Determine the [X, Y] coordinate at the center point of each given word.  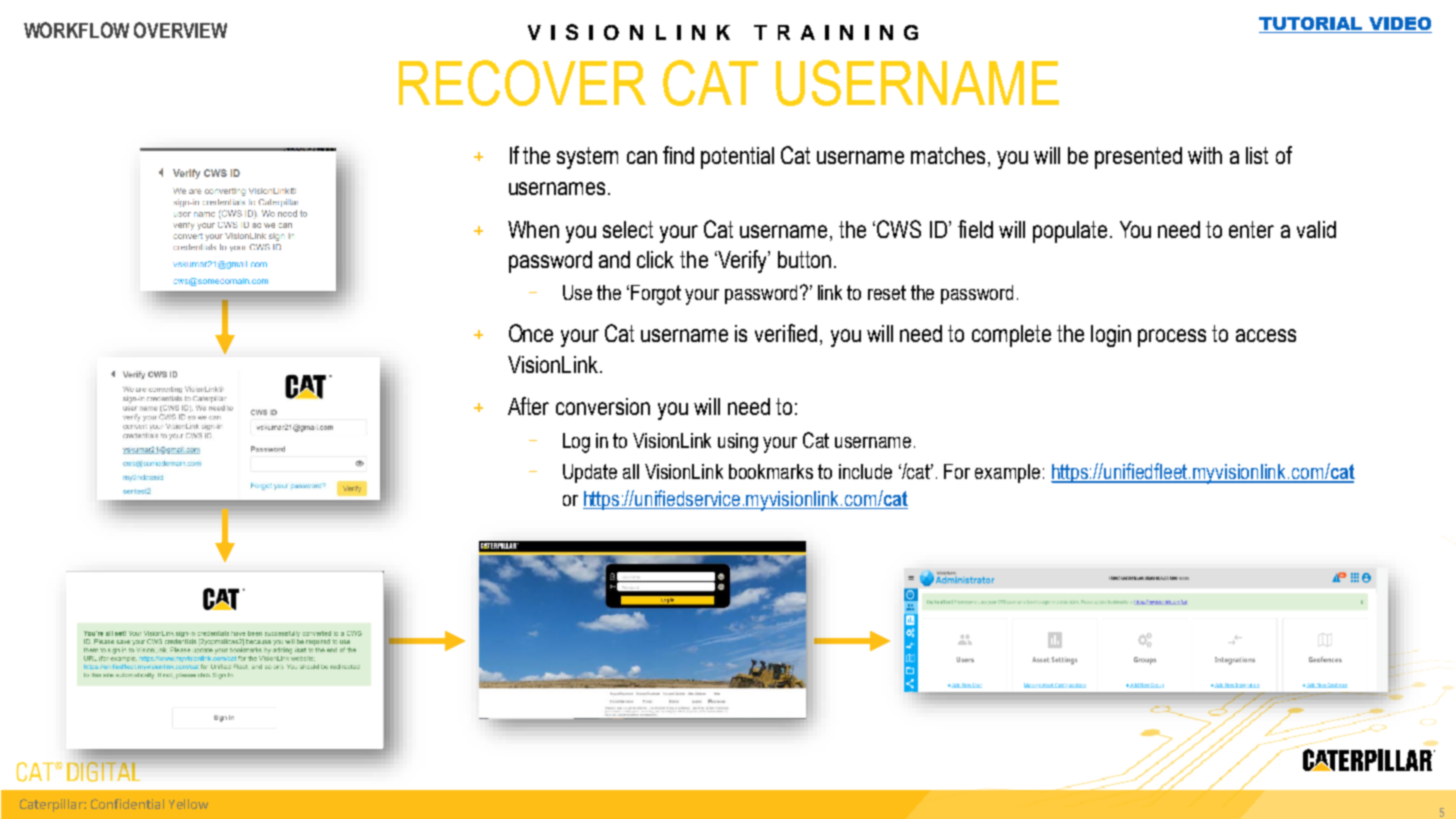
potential [737, 158]
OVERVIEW [180, 30]
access [1266, 335]
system [587, 158]
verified [786, 333]
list [1257, 155]
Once [531, 333]
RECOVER [522, 83]
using [738, 443]
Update [590, 473]
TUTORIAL [1310, 23]
